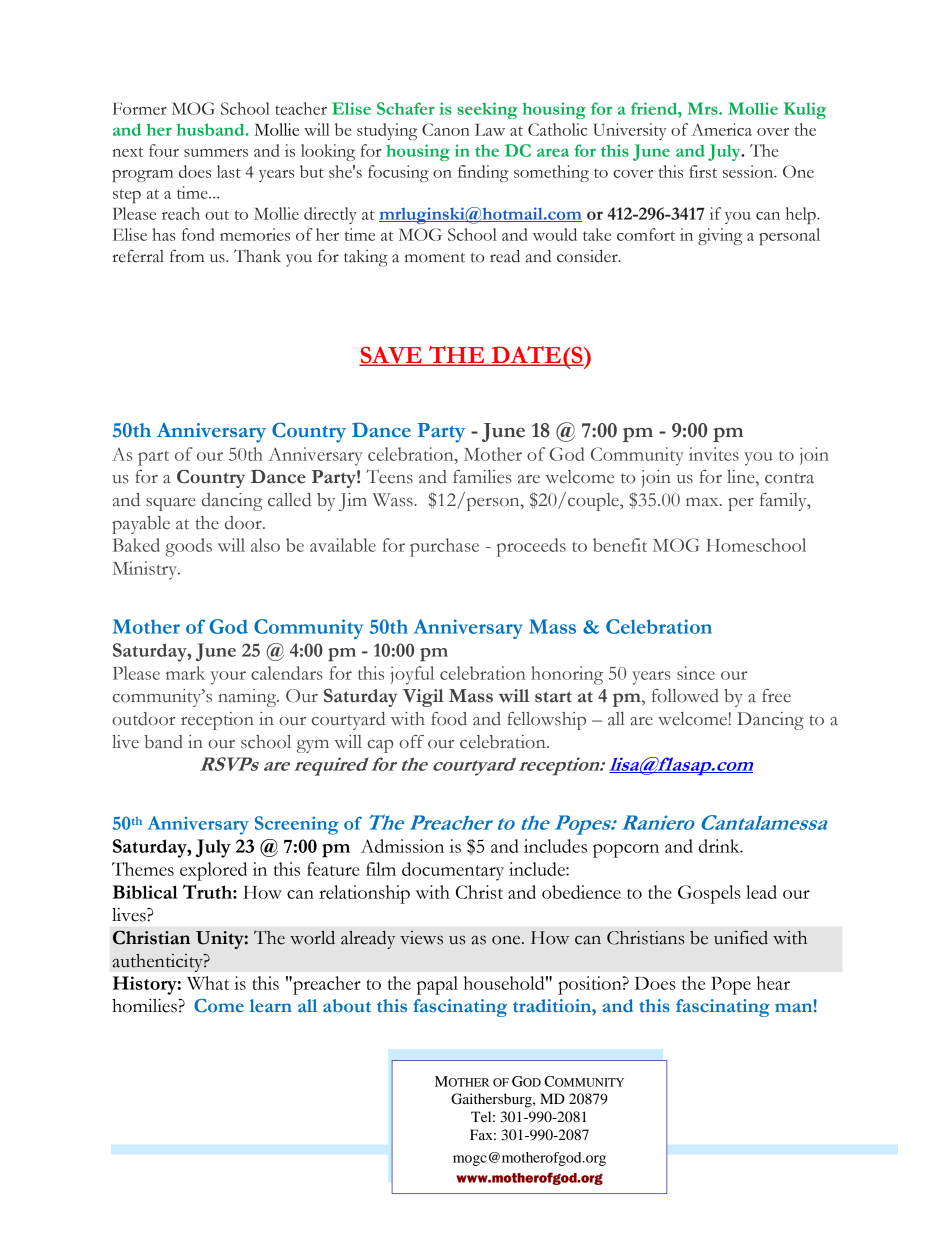 The image size is (952, 1233). What do you see at coordinates (444, 547) in the page?
I see `purchase` at bounding box center [444, 547].
